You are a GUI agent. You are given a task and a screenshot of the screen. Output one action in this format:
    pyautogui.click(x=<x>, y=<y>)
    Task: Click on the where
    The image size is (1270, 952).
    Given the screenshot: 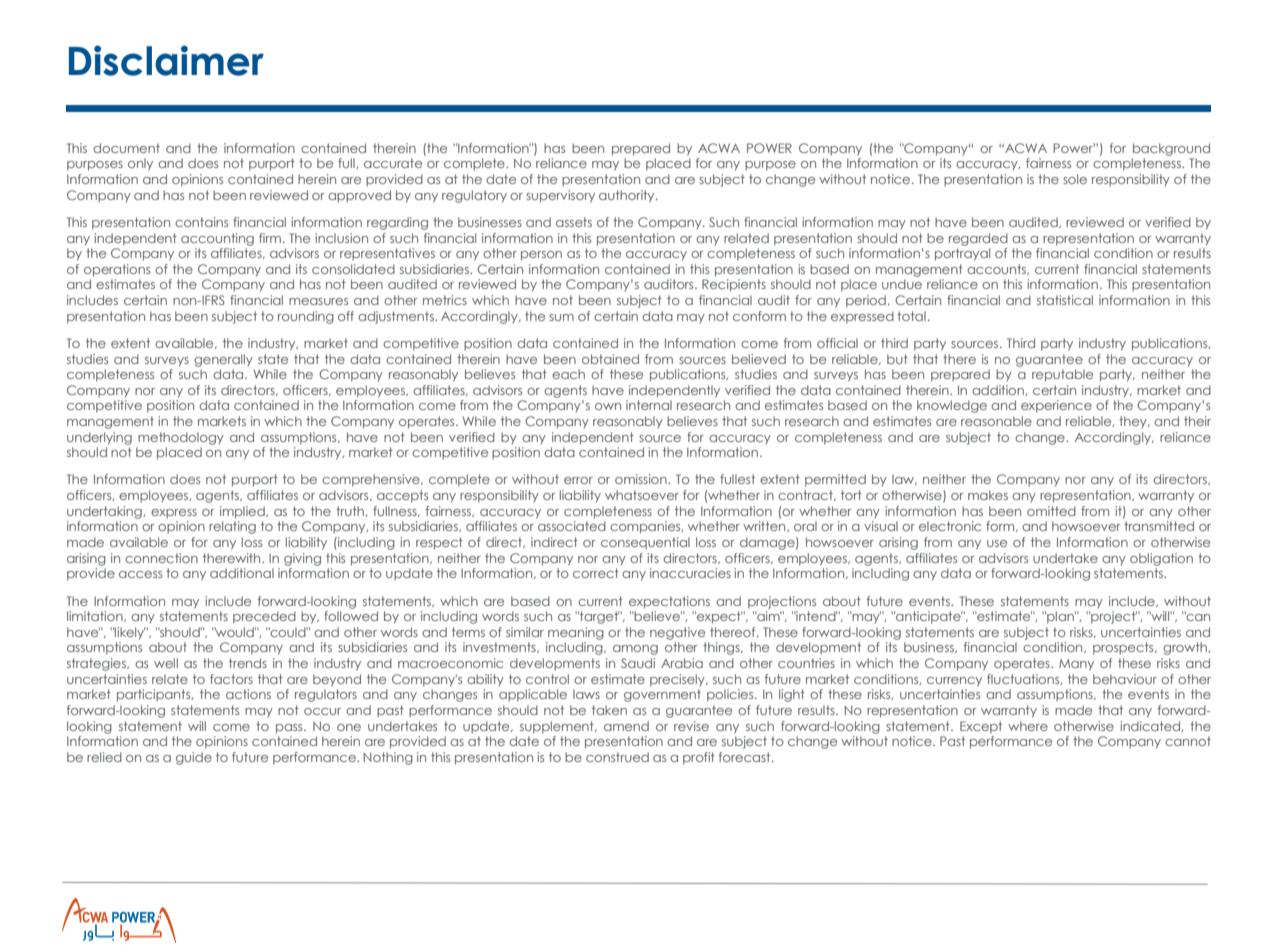 What is the action you would take?
    pyautogui.click(x=1028, y=726)
